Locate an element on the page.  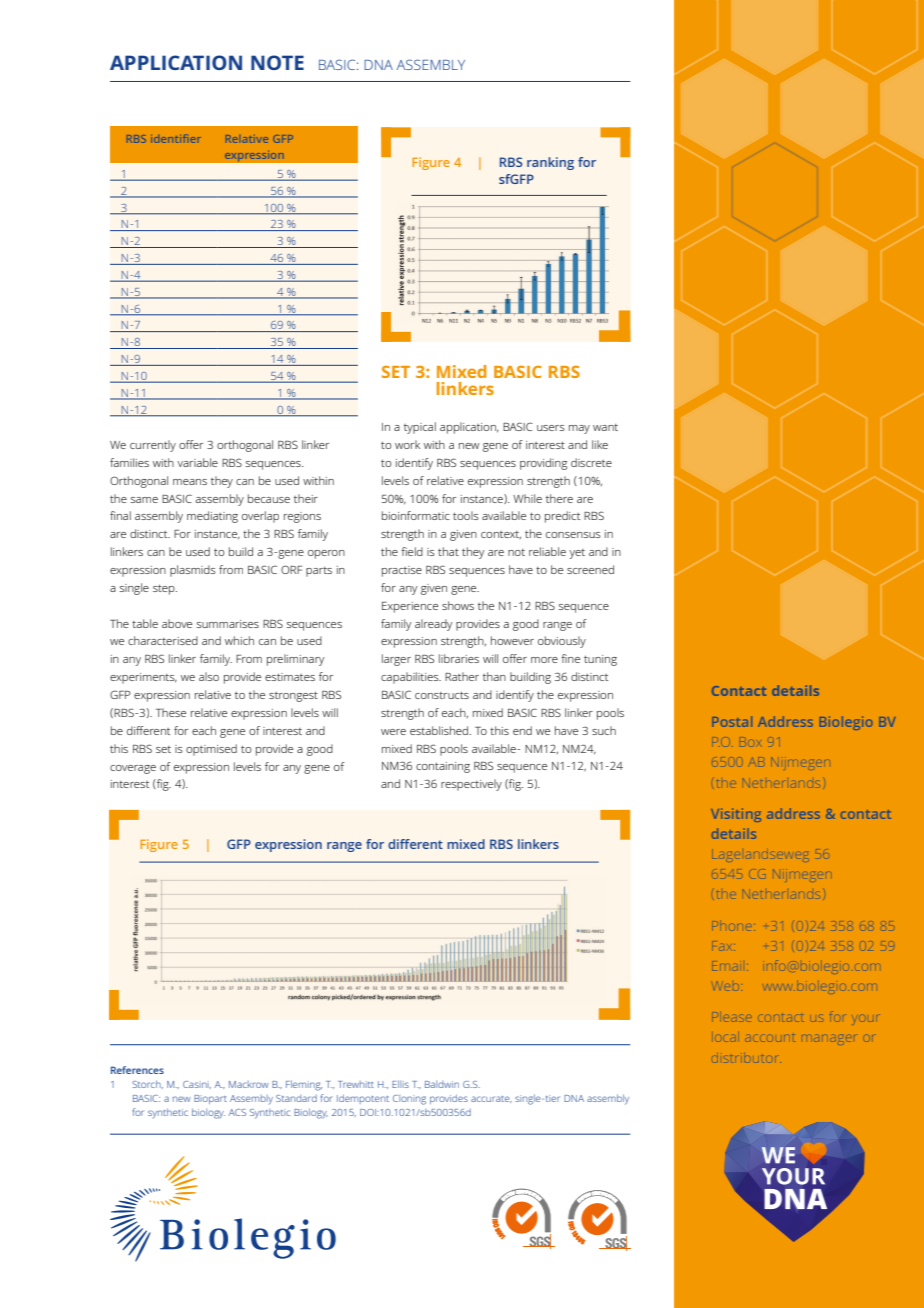
plasmids is located at coordinates (193, 571).
